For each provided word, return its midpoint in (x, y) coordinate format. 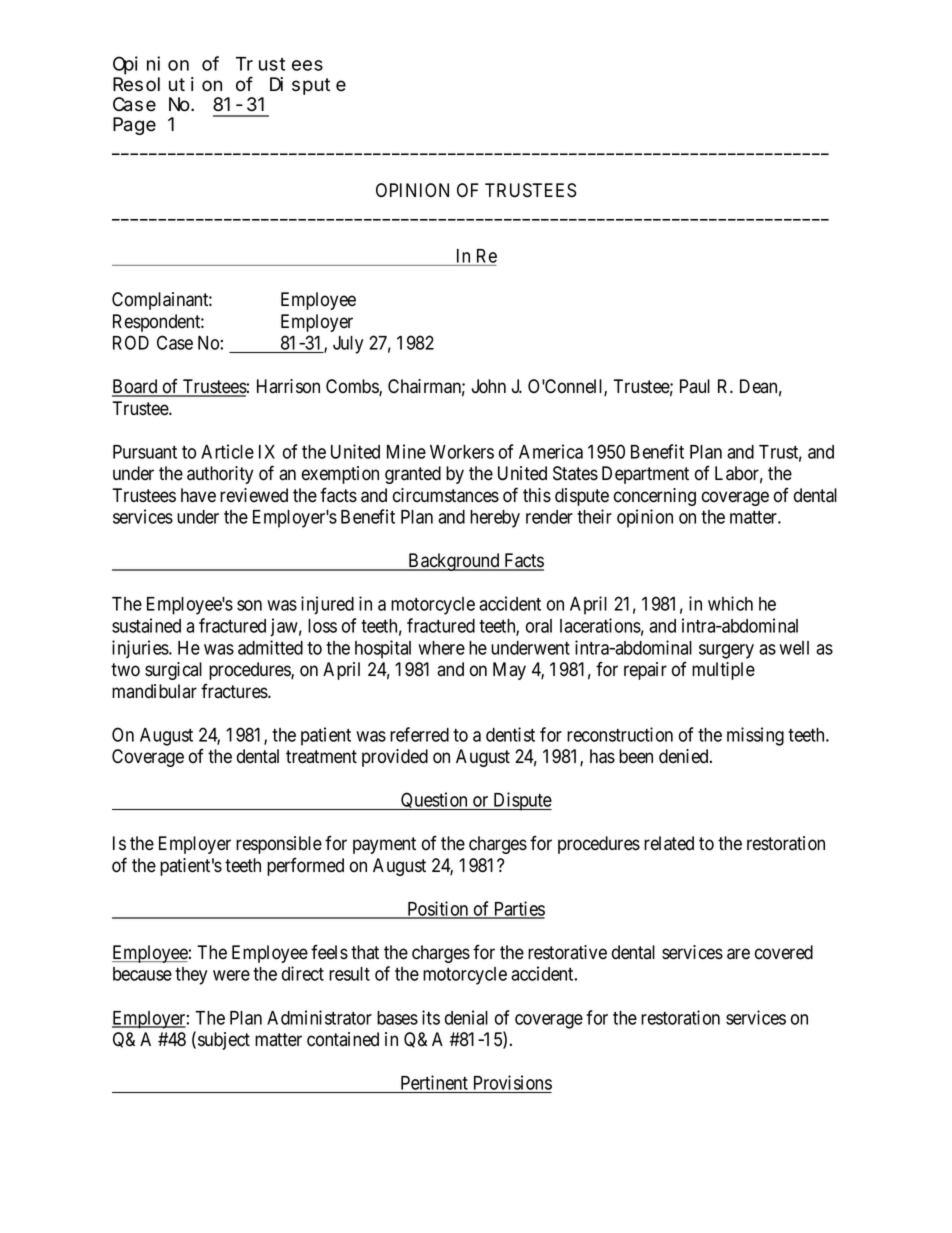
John (488, 386)
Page (134, 126)
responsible (279, 845)
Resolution (167, 84)
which (730, 603)
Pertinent (434, 1082)
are (738, 954)
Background (454, 562)
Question (434, 801)
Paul (695, 386)
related (669, 843)
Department (645, 475)
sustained (146, 625)
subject (224, 1041)
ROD (131, 342)
